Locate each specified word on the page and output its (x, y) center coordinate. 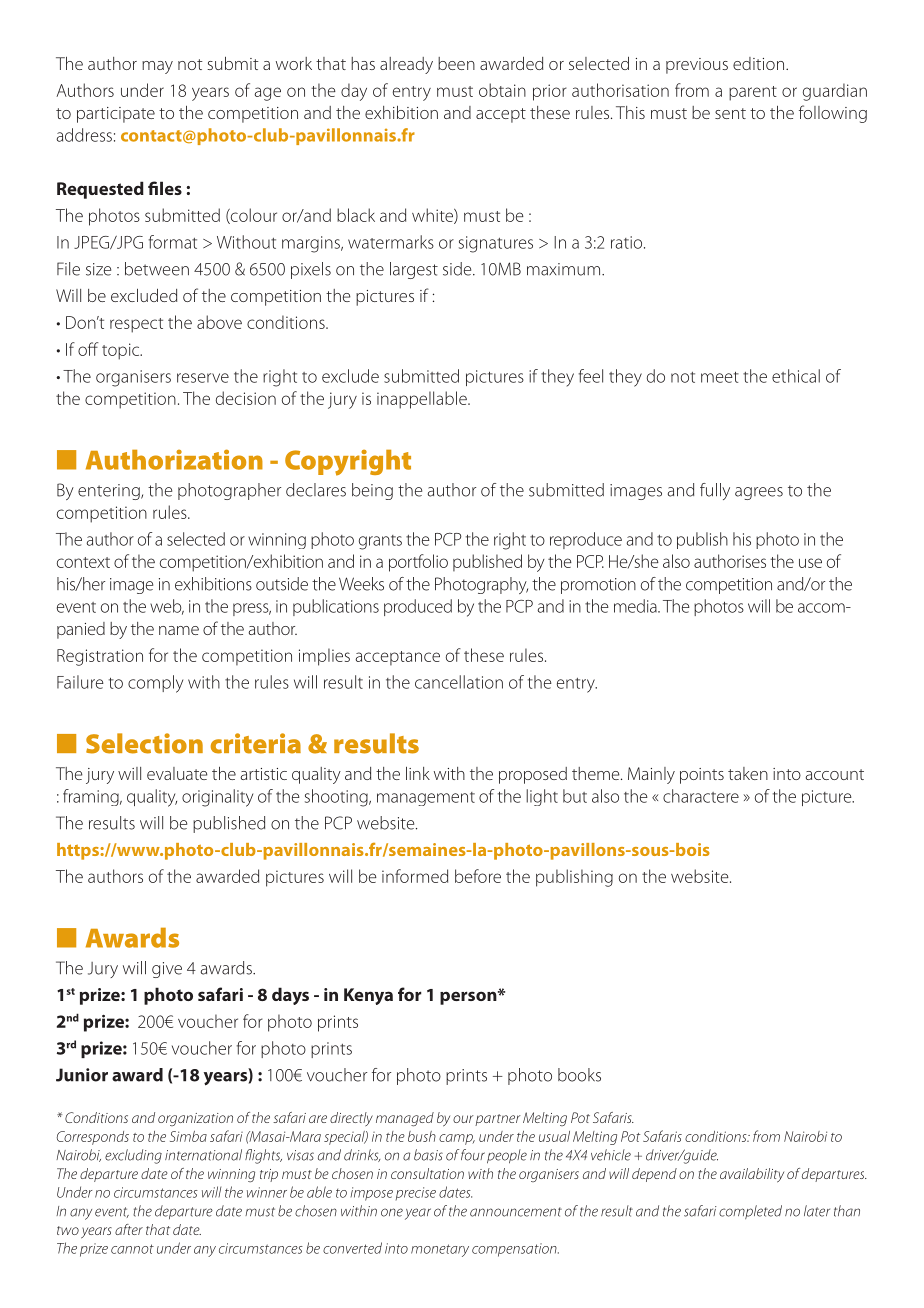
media (636, 606)
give (167, 970)
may (157, 67)
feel (591, 376)
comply (155, 684)
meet (720, 377)
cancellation (459, 682)
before (478, 876)
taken (748, 773)
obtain (502, 90)
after (129, 1229)
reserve (203, 378)
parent (753, 93)
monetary (440, 1250)
